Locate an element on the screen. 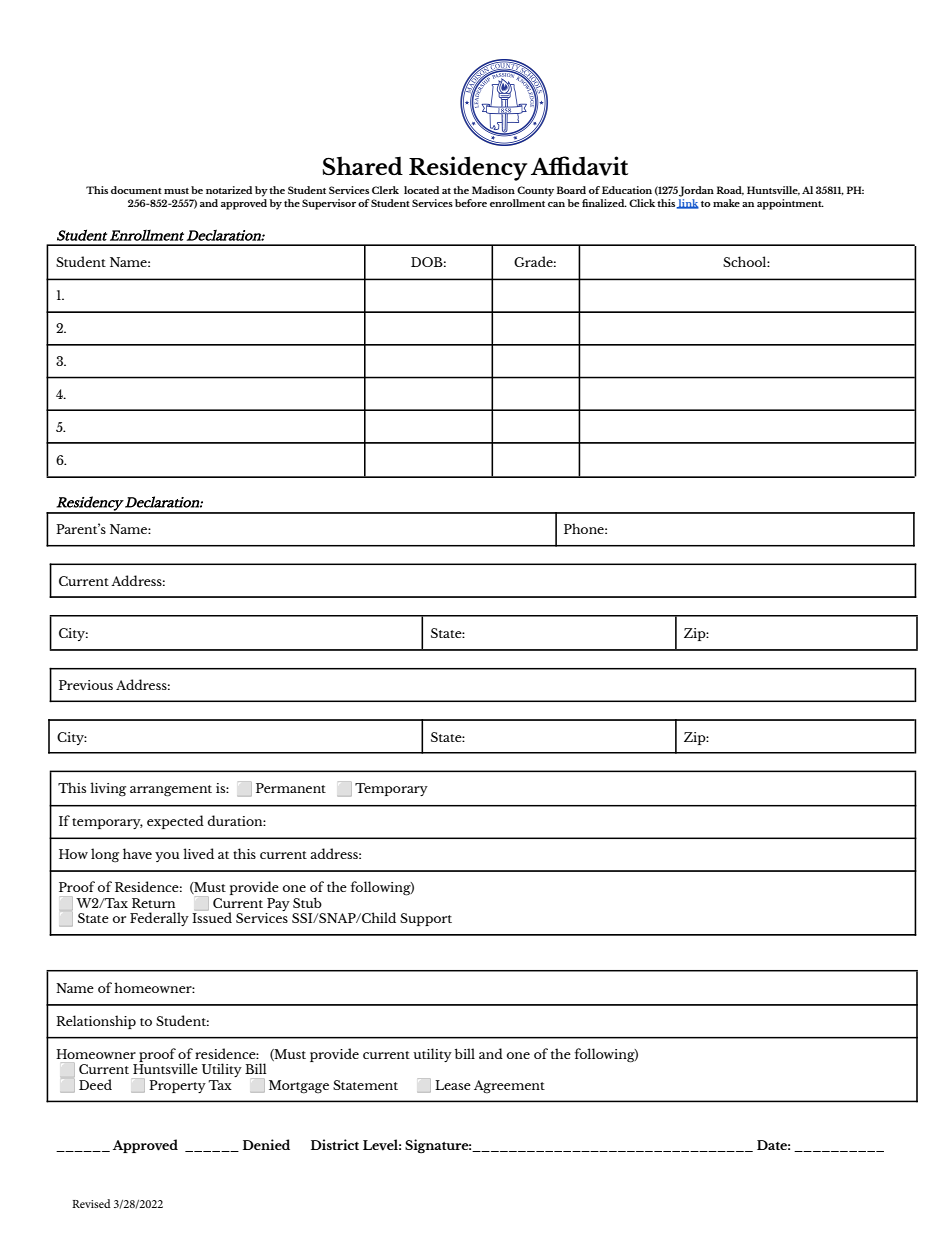  document is located at coordinates (136, 190).
